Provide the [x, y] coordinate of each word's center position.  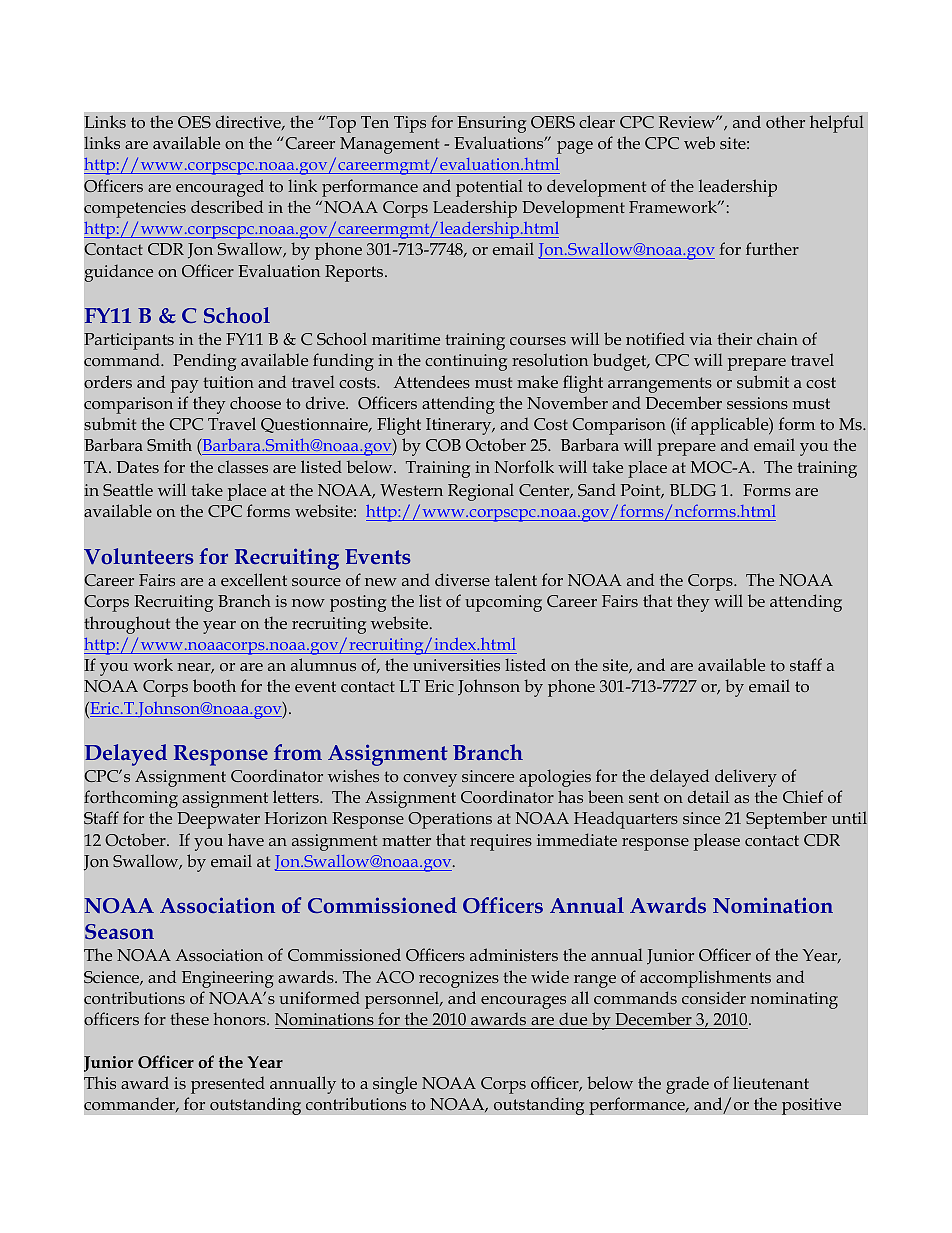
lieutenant [771, 1082]
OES [194, 122]
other [785, 121]
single [395, 1085]
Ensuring [491, 124]
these [189, 1018]
